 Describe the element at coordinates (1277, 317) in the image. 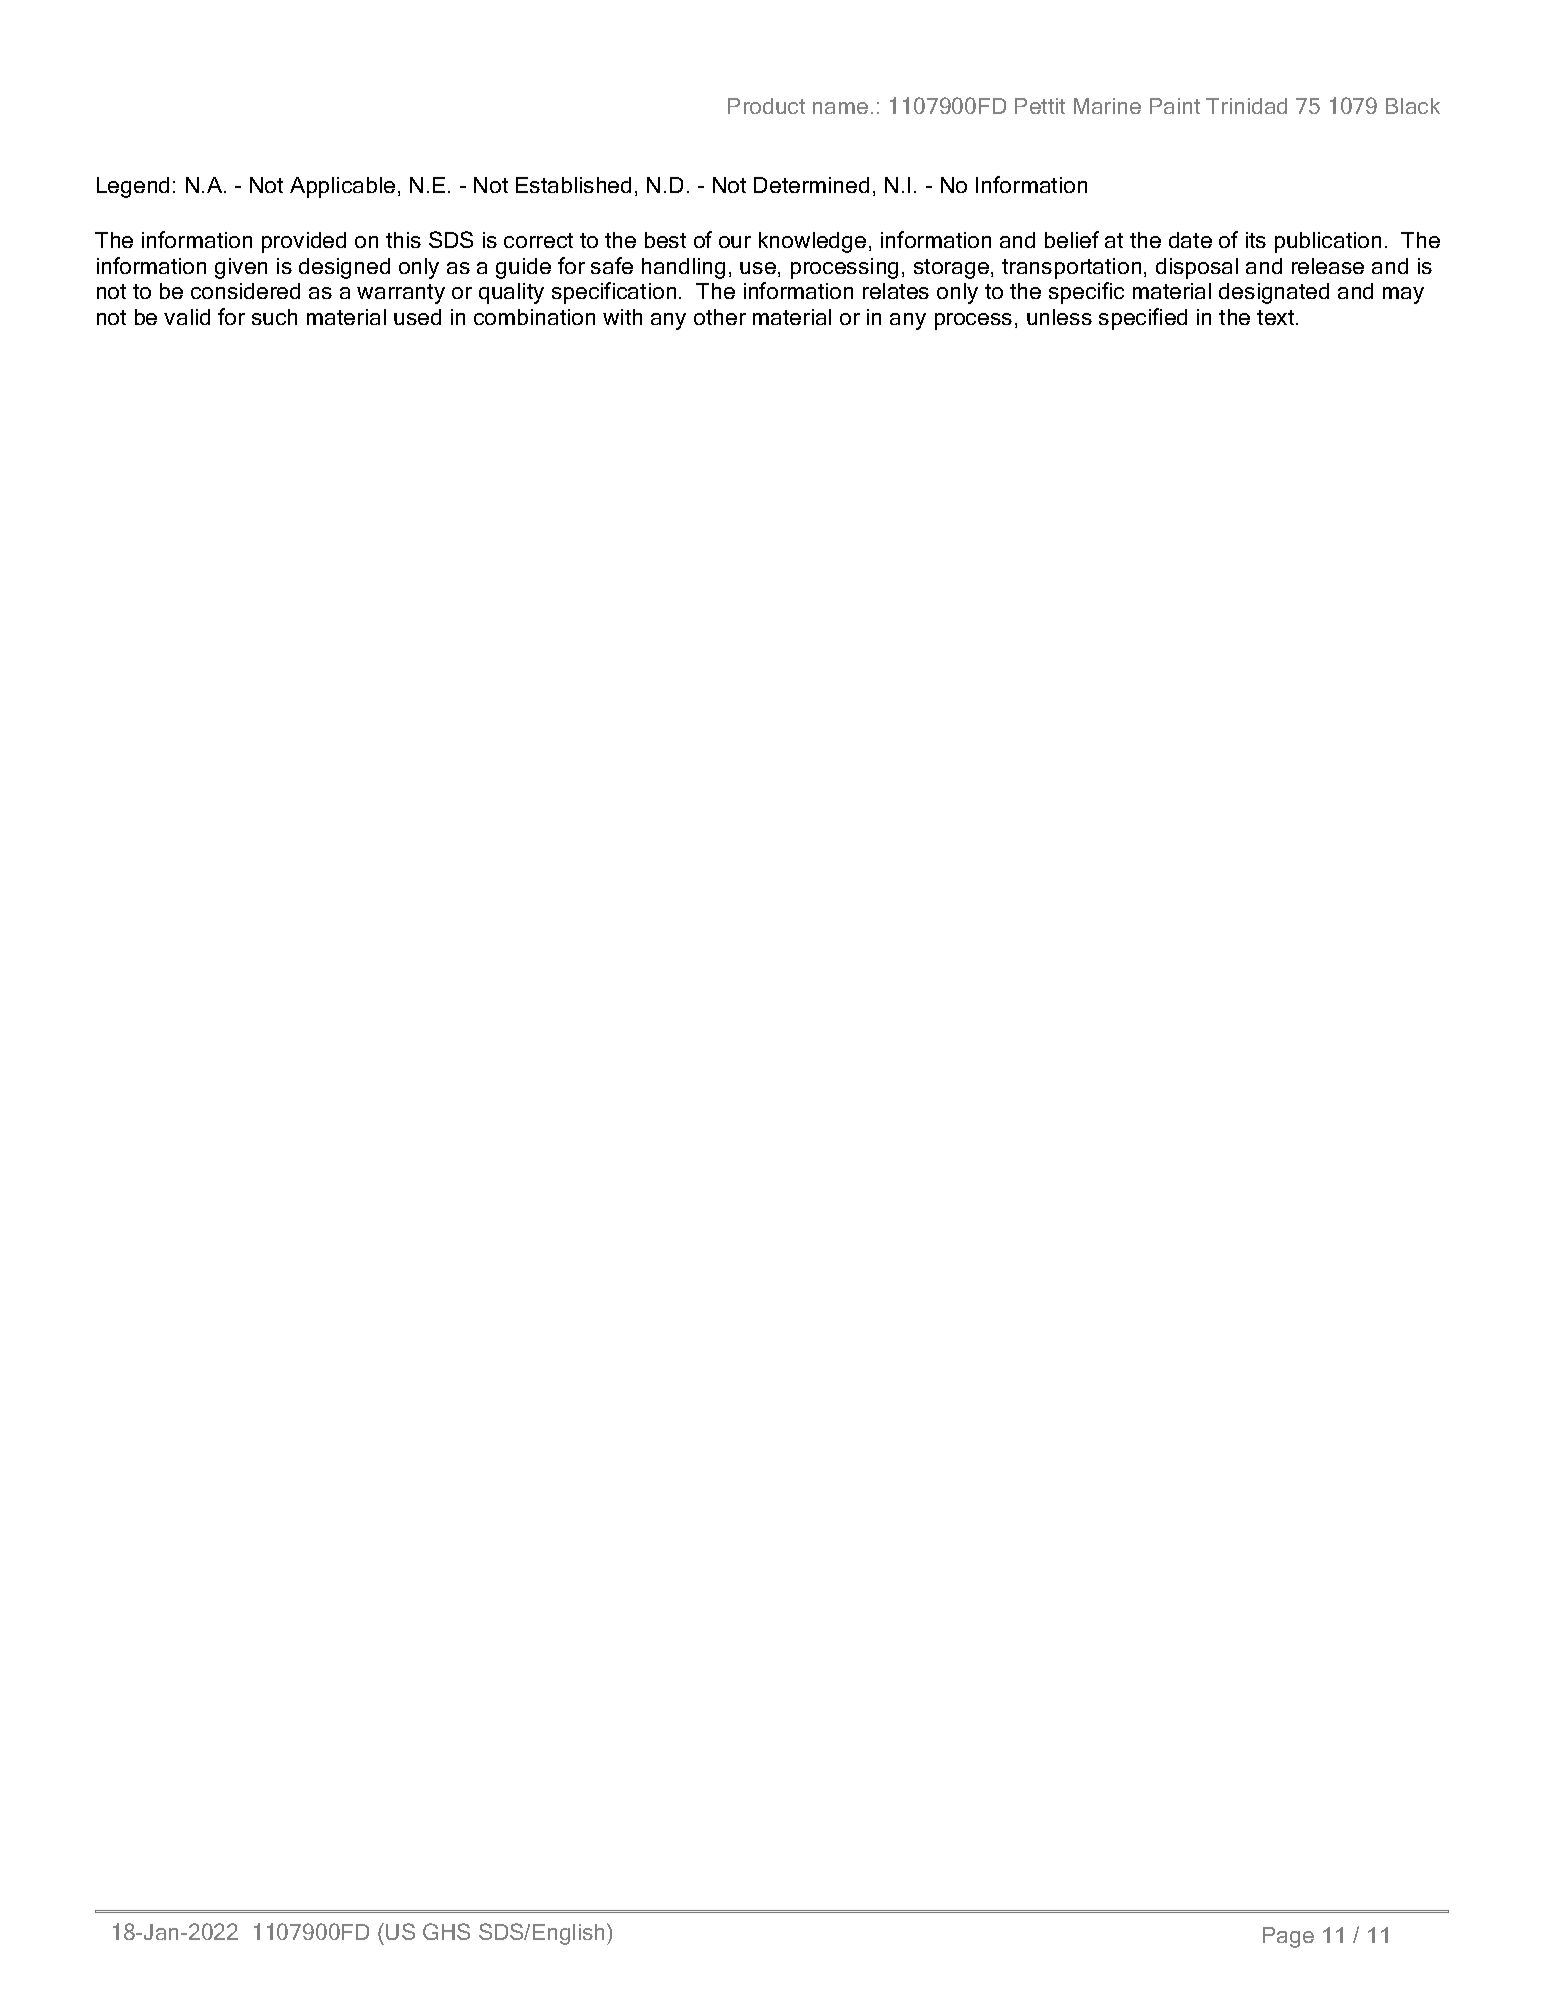

I see `text` at that location.
